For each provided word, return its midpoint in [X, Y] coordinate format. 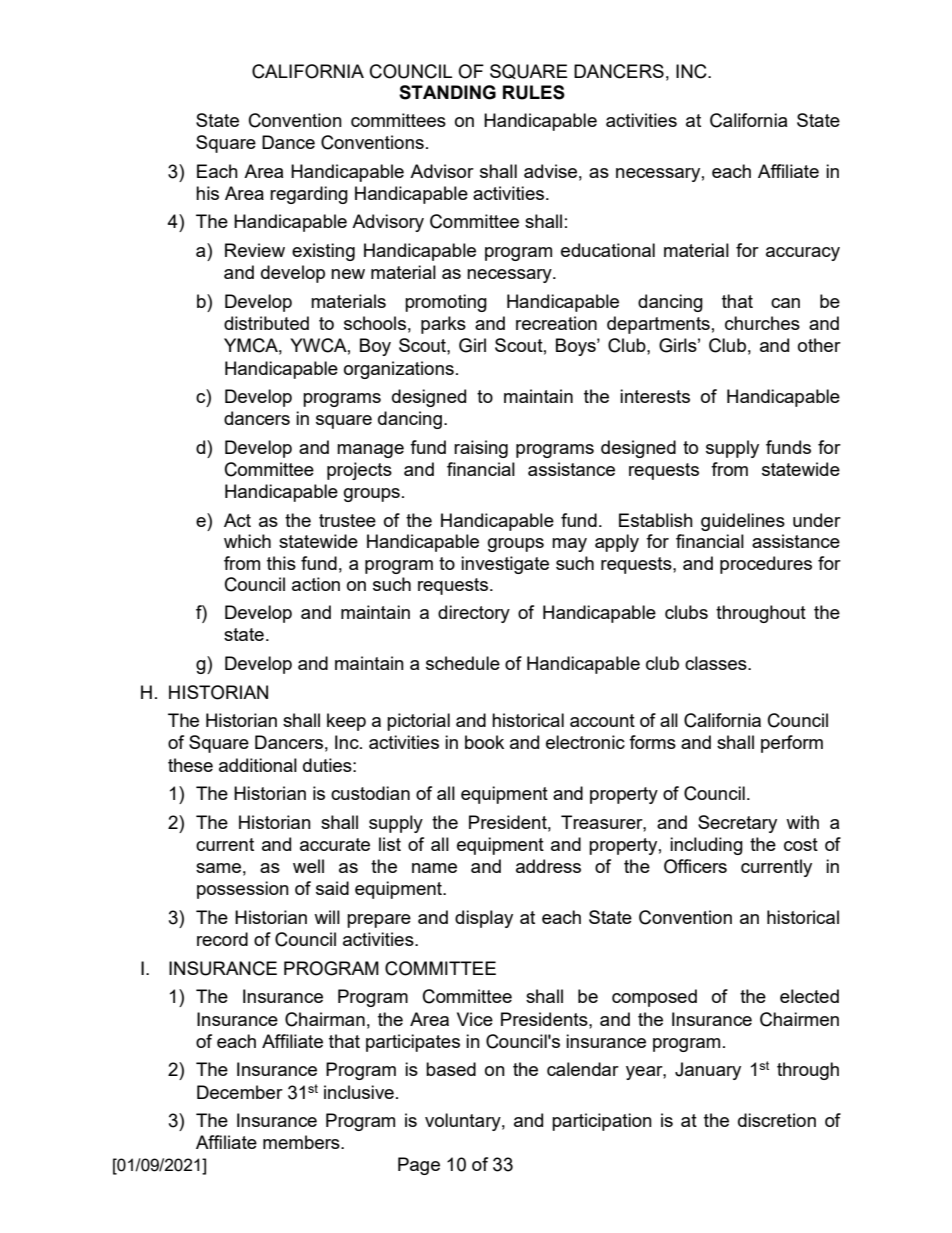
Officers [695, 866]
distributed [266, 323]
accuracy [803, 254]
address [548, 866]
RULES [534, 92]
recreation [556, 323]
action [316, 584]
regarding [309, 195]
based [451, 1069]
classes [717, 663]
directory [474, 614]
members [302, 1142]
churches [762, 323]
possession [243, 890]
